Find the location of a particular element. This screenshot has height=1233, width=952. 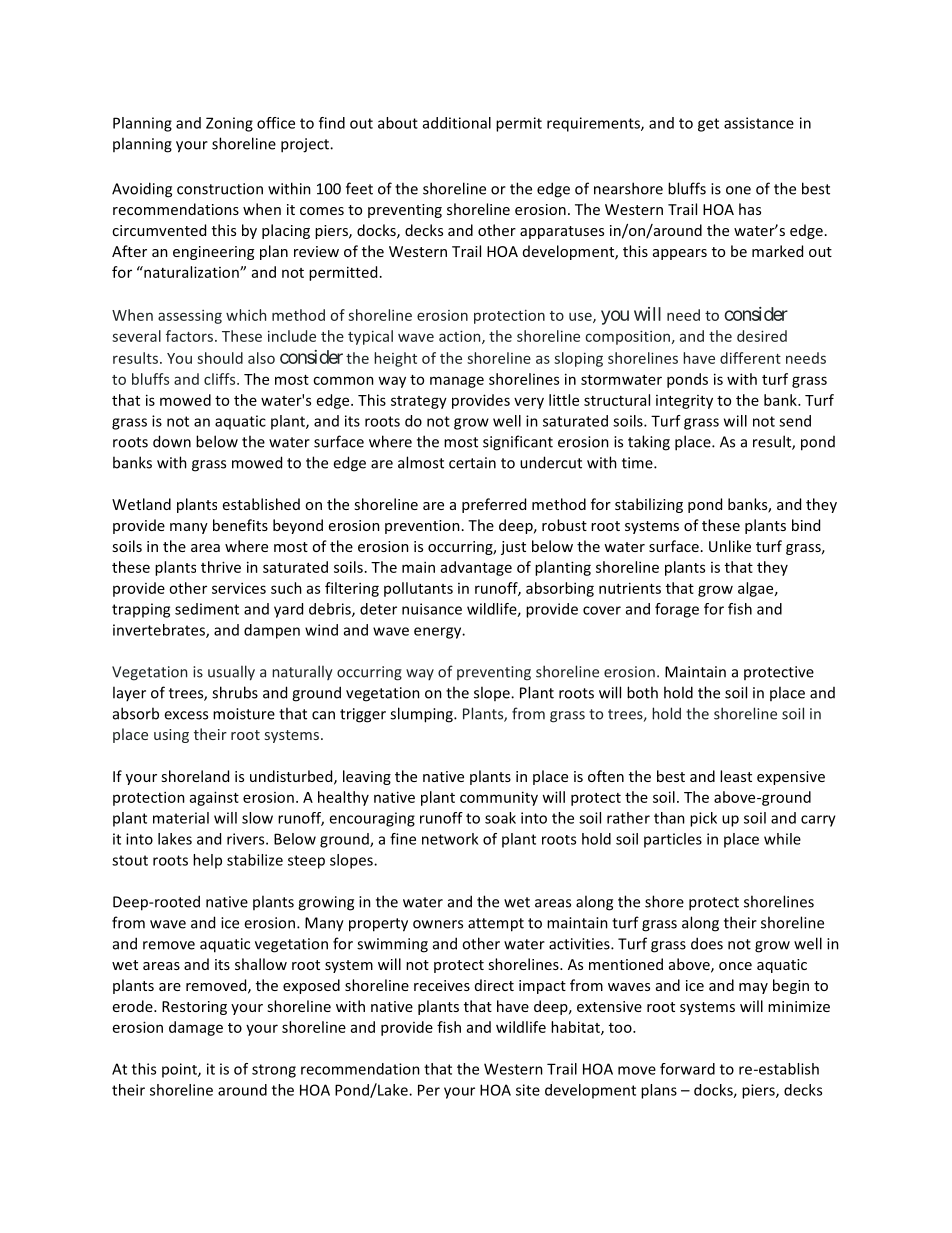

nuisance is located at coordinates (432, 609).
